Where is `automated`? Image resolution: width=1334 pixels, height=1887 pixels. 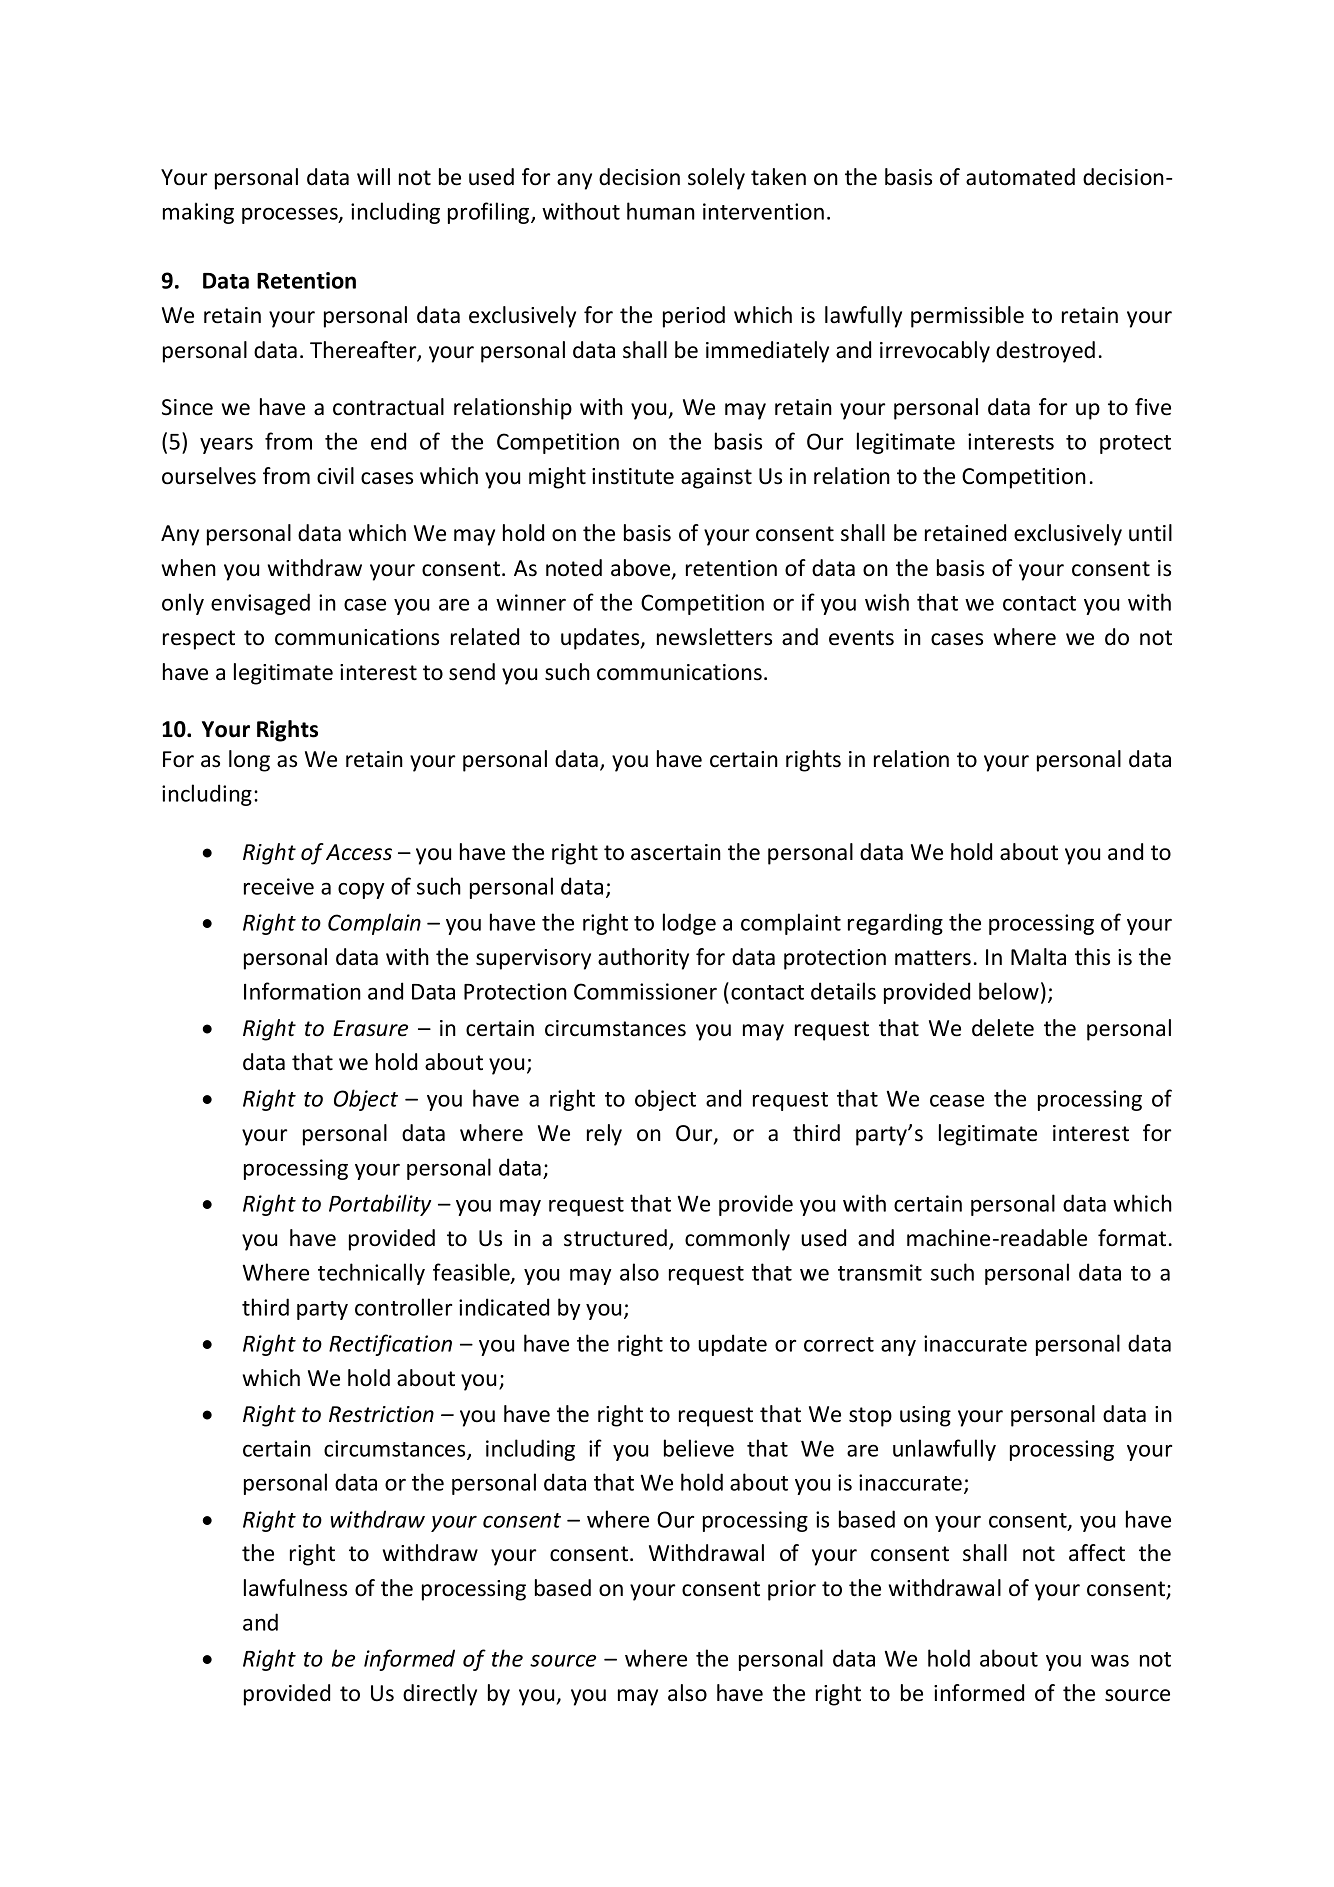 automated is located at coordinates (1020, 177).
